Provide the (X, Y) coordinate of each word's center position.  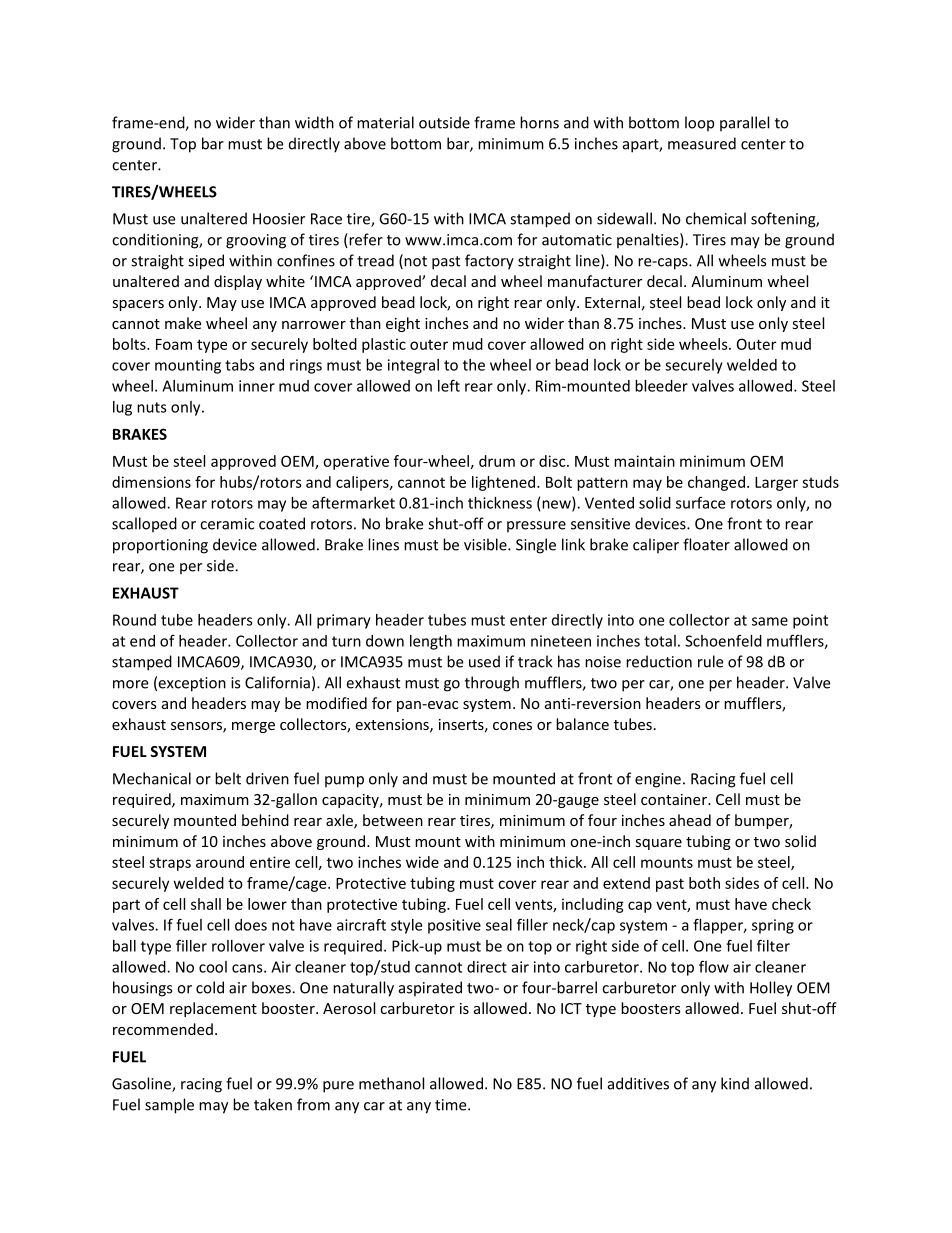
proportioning (160, 546)
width (314, 122)
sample (169, 1106)
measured (702, 143)
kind (735, 1083)
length (431, 642)
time (452, 1105)
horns (539, 122)
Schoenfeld (723, 640)
